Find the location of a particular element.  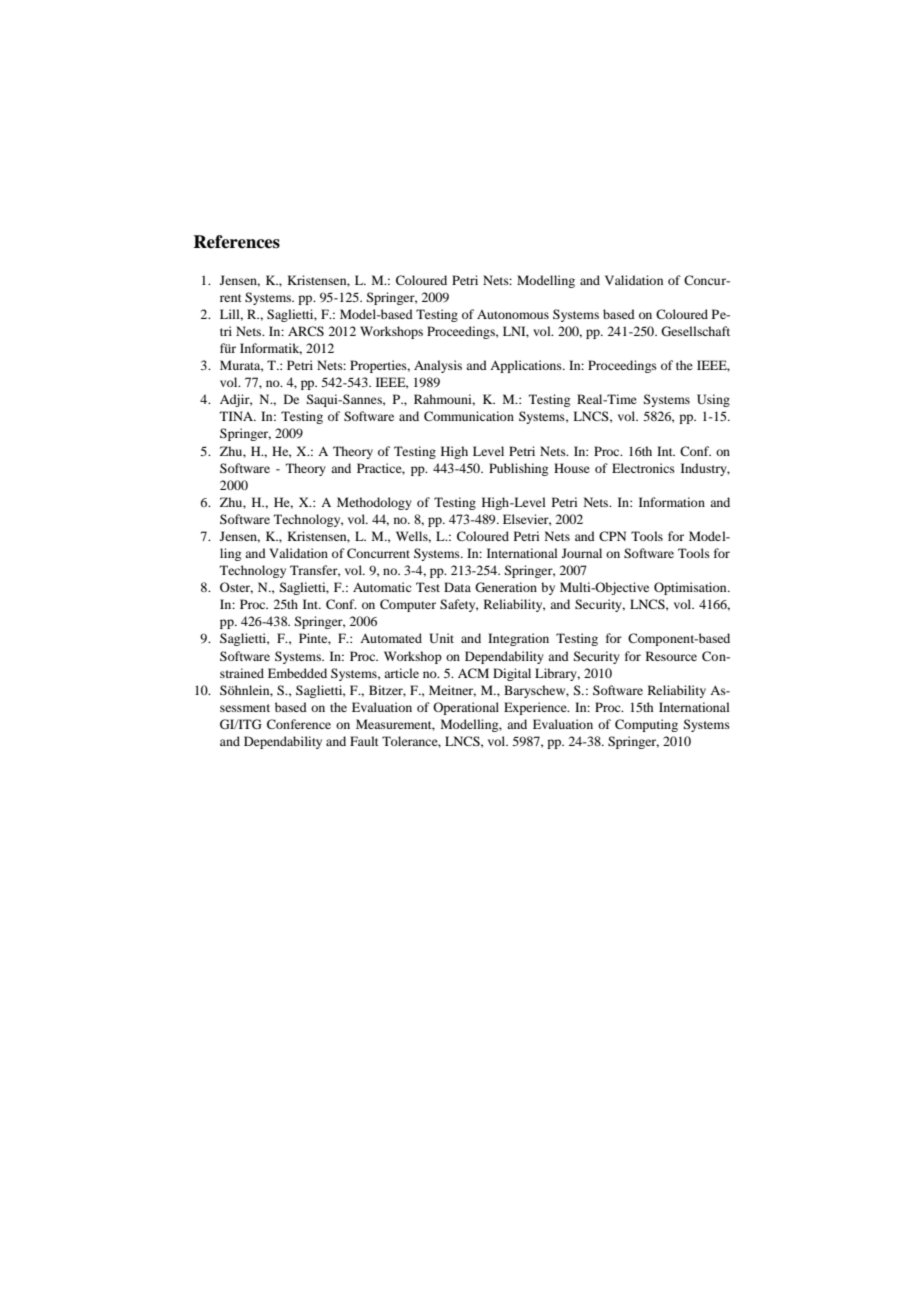

Gesellschaft is located at coordinates (695, 331).
